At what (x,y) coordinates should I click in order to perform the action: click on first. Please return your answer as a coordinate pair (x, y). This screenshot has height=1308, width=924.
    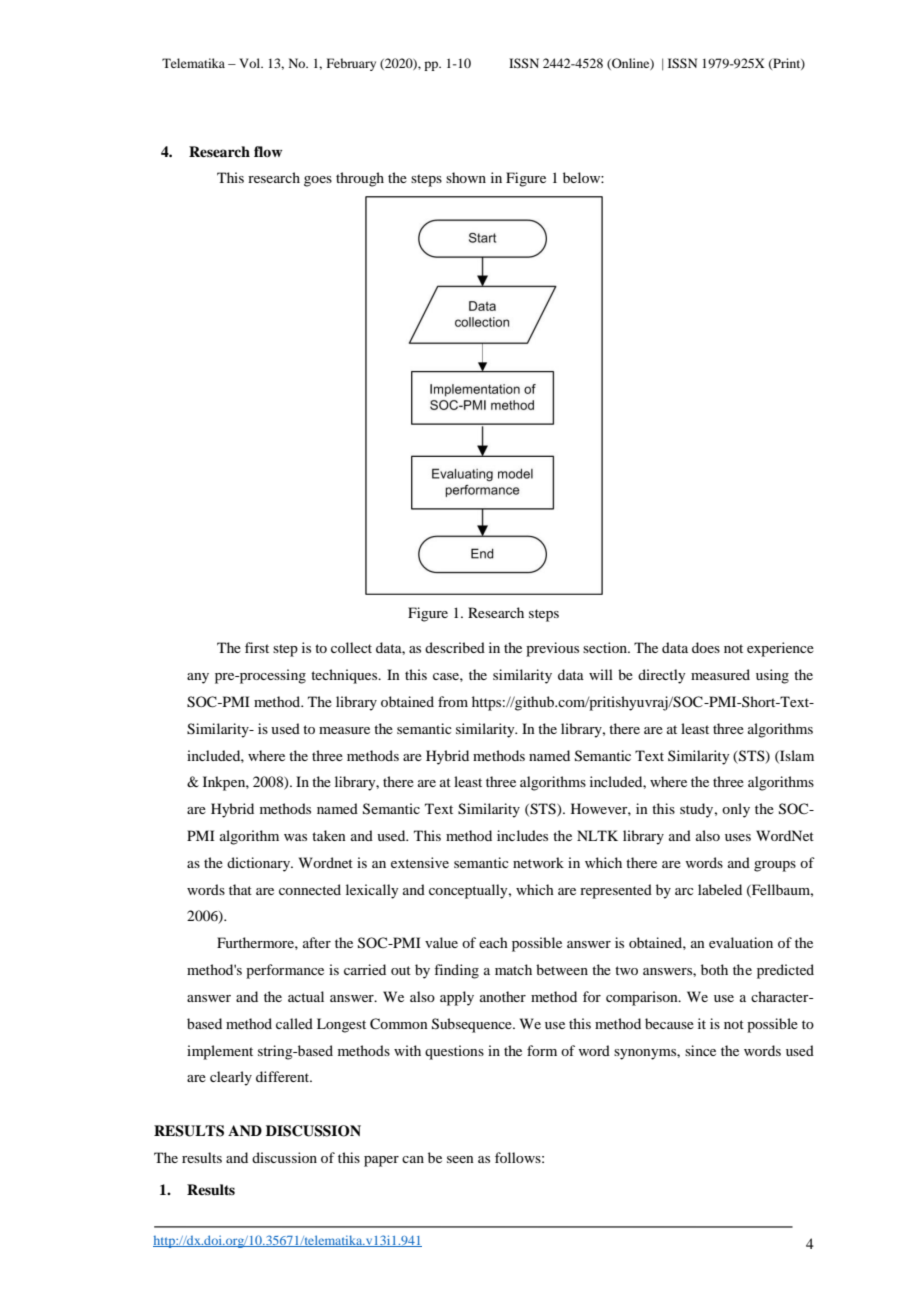
    Looking at the image, I should click on (257, 647).
